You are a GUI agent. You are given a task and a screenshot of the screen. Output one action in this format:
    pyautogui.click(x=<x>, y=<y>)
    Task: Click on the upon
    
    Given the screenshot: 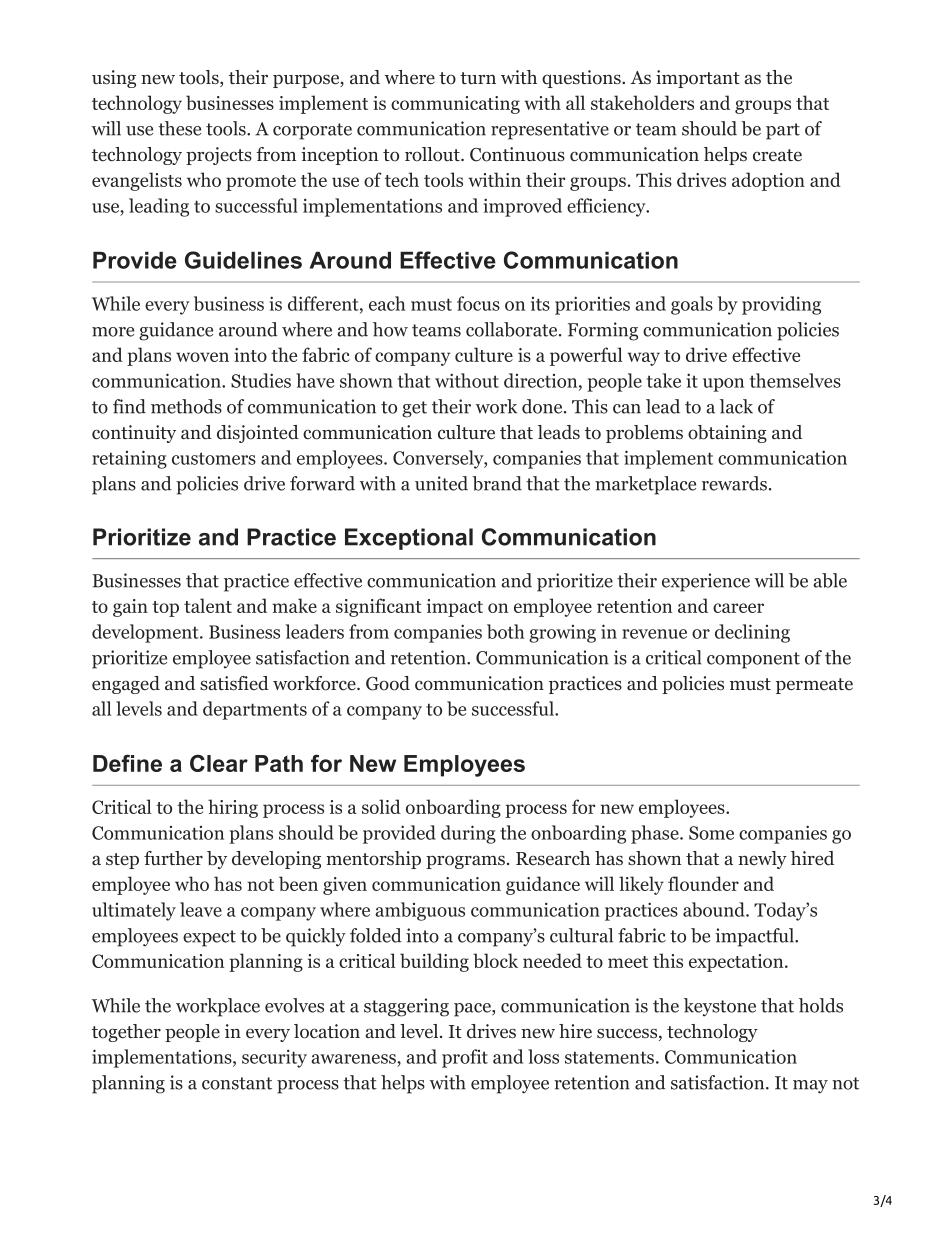 What is the action you would take?
    pyautogui.click(x=723, y=385)
